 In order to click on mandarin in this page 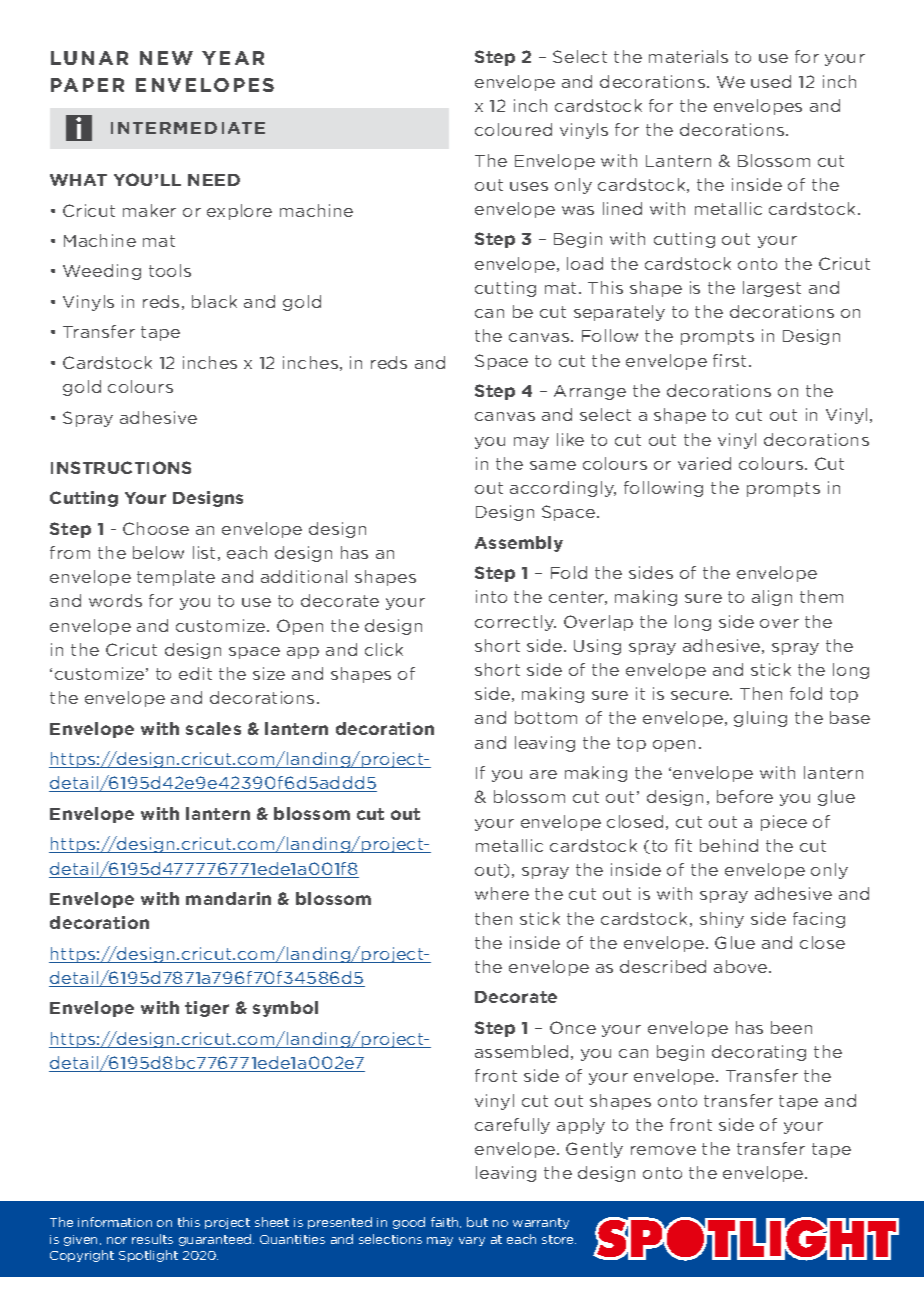, I will do `click(228, 898)`.
